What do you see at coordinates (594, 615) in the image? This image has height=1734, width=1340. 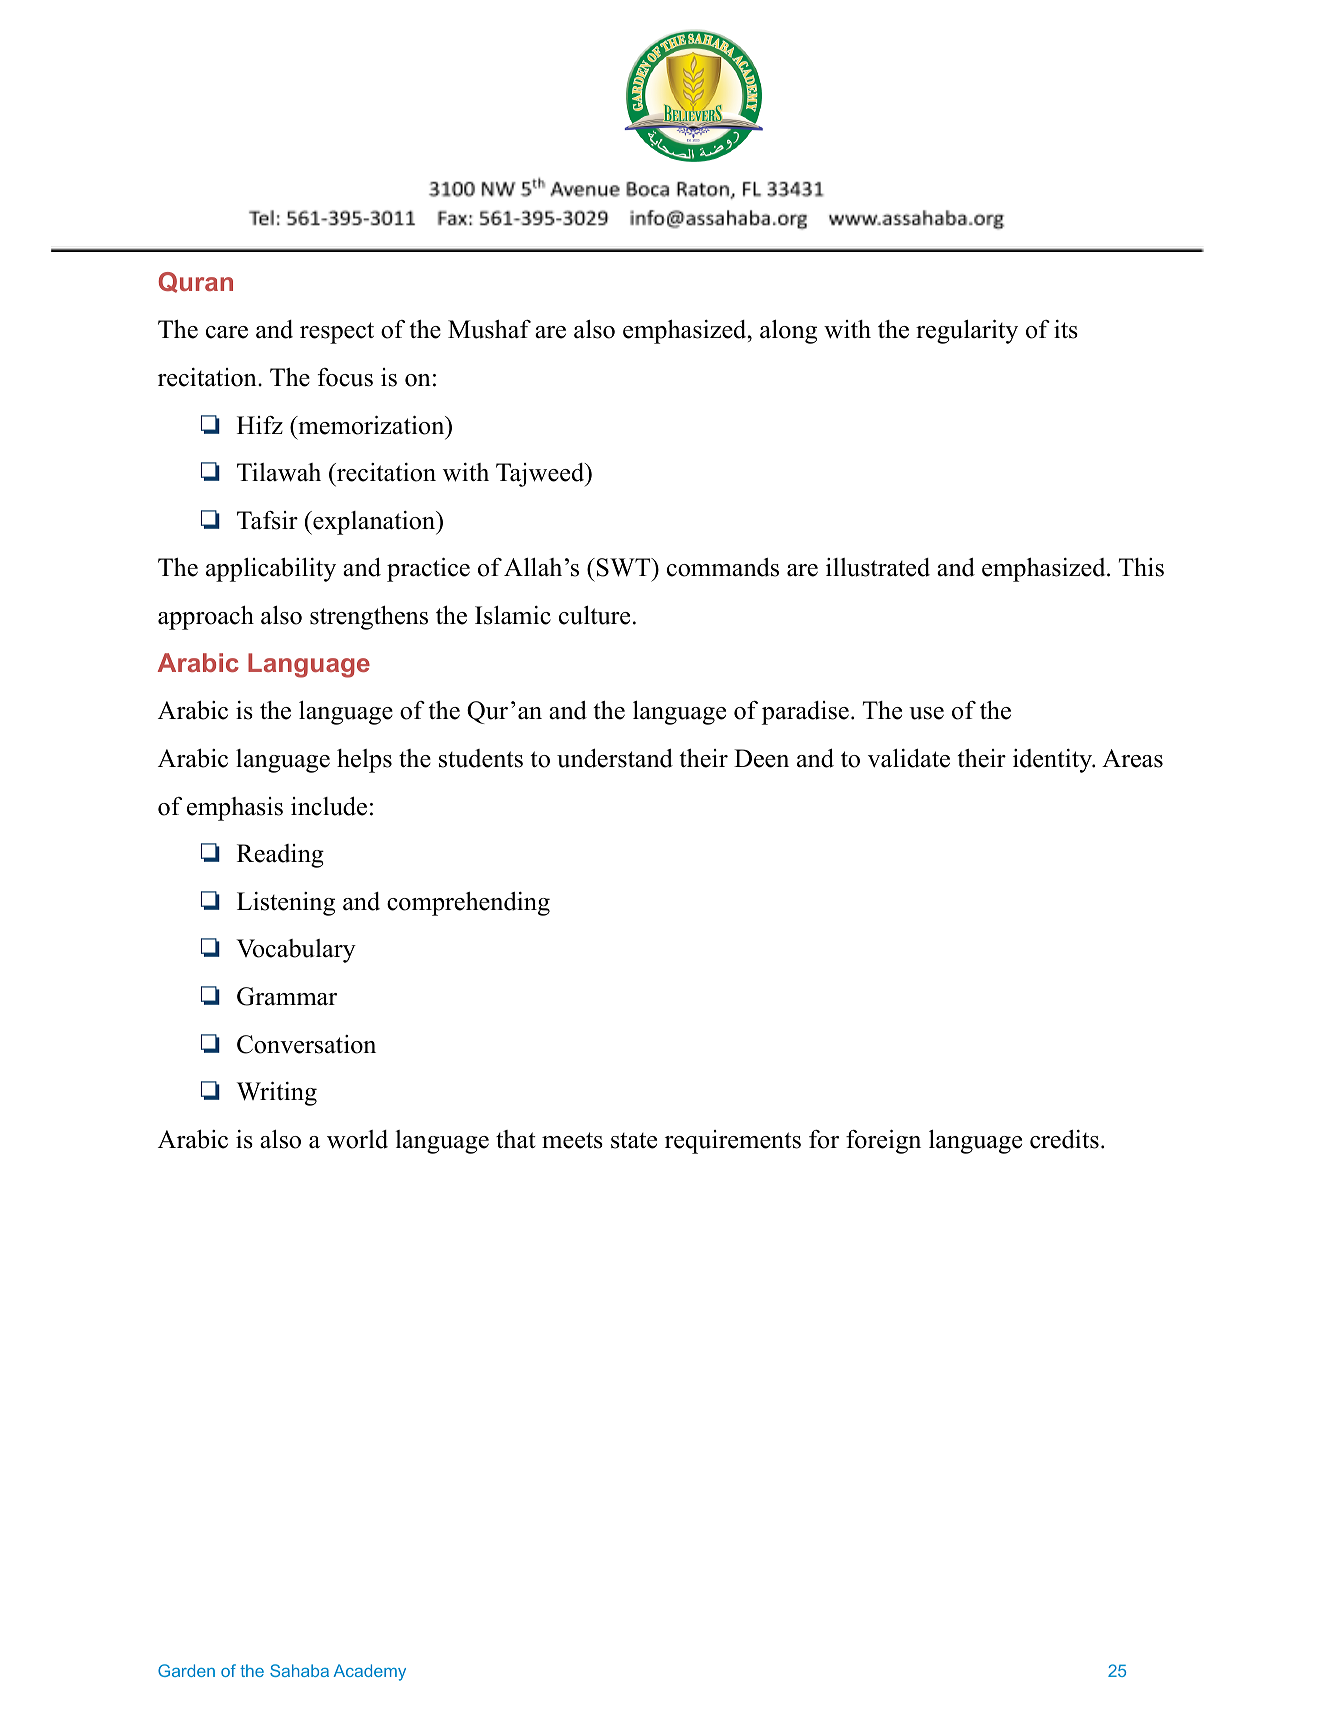 I see `culture` at bounding box center [594, 615].
